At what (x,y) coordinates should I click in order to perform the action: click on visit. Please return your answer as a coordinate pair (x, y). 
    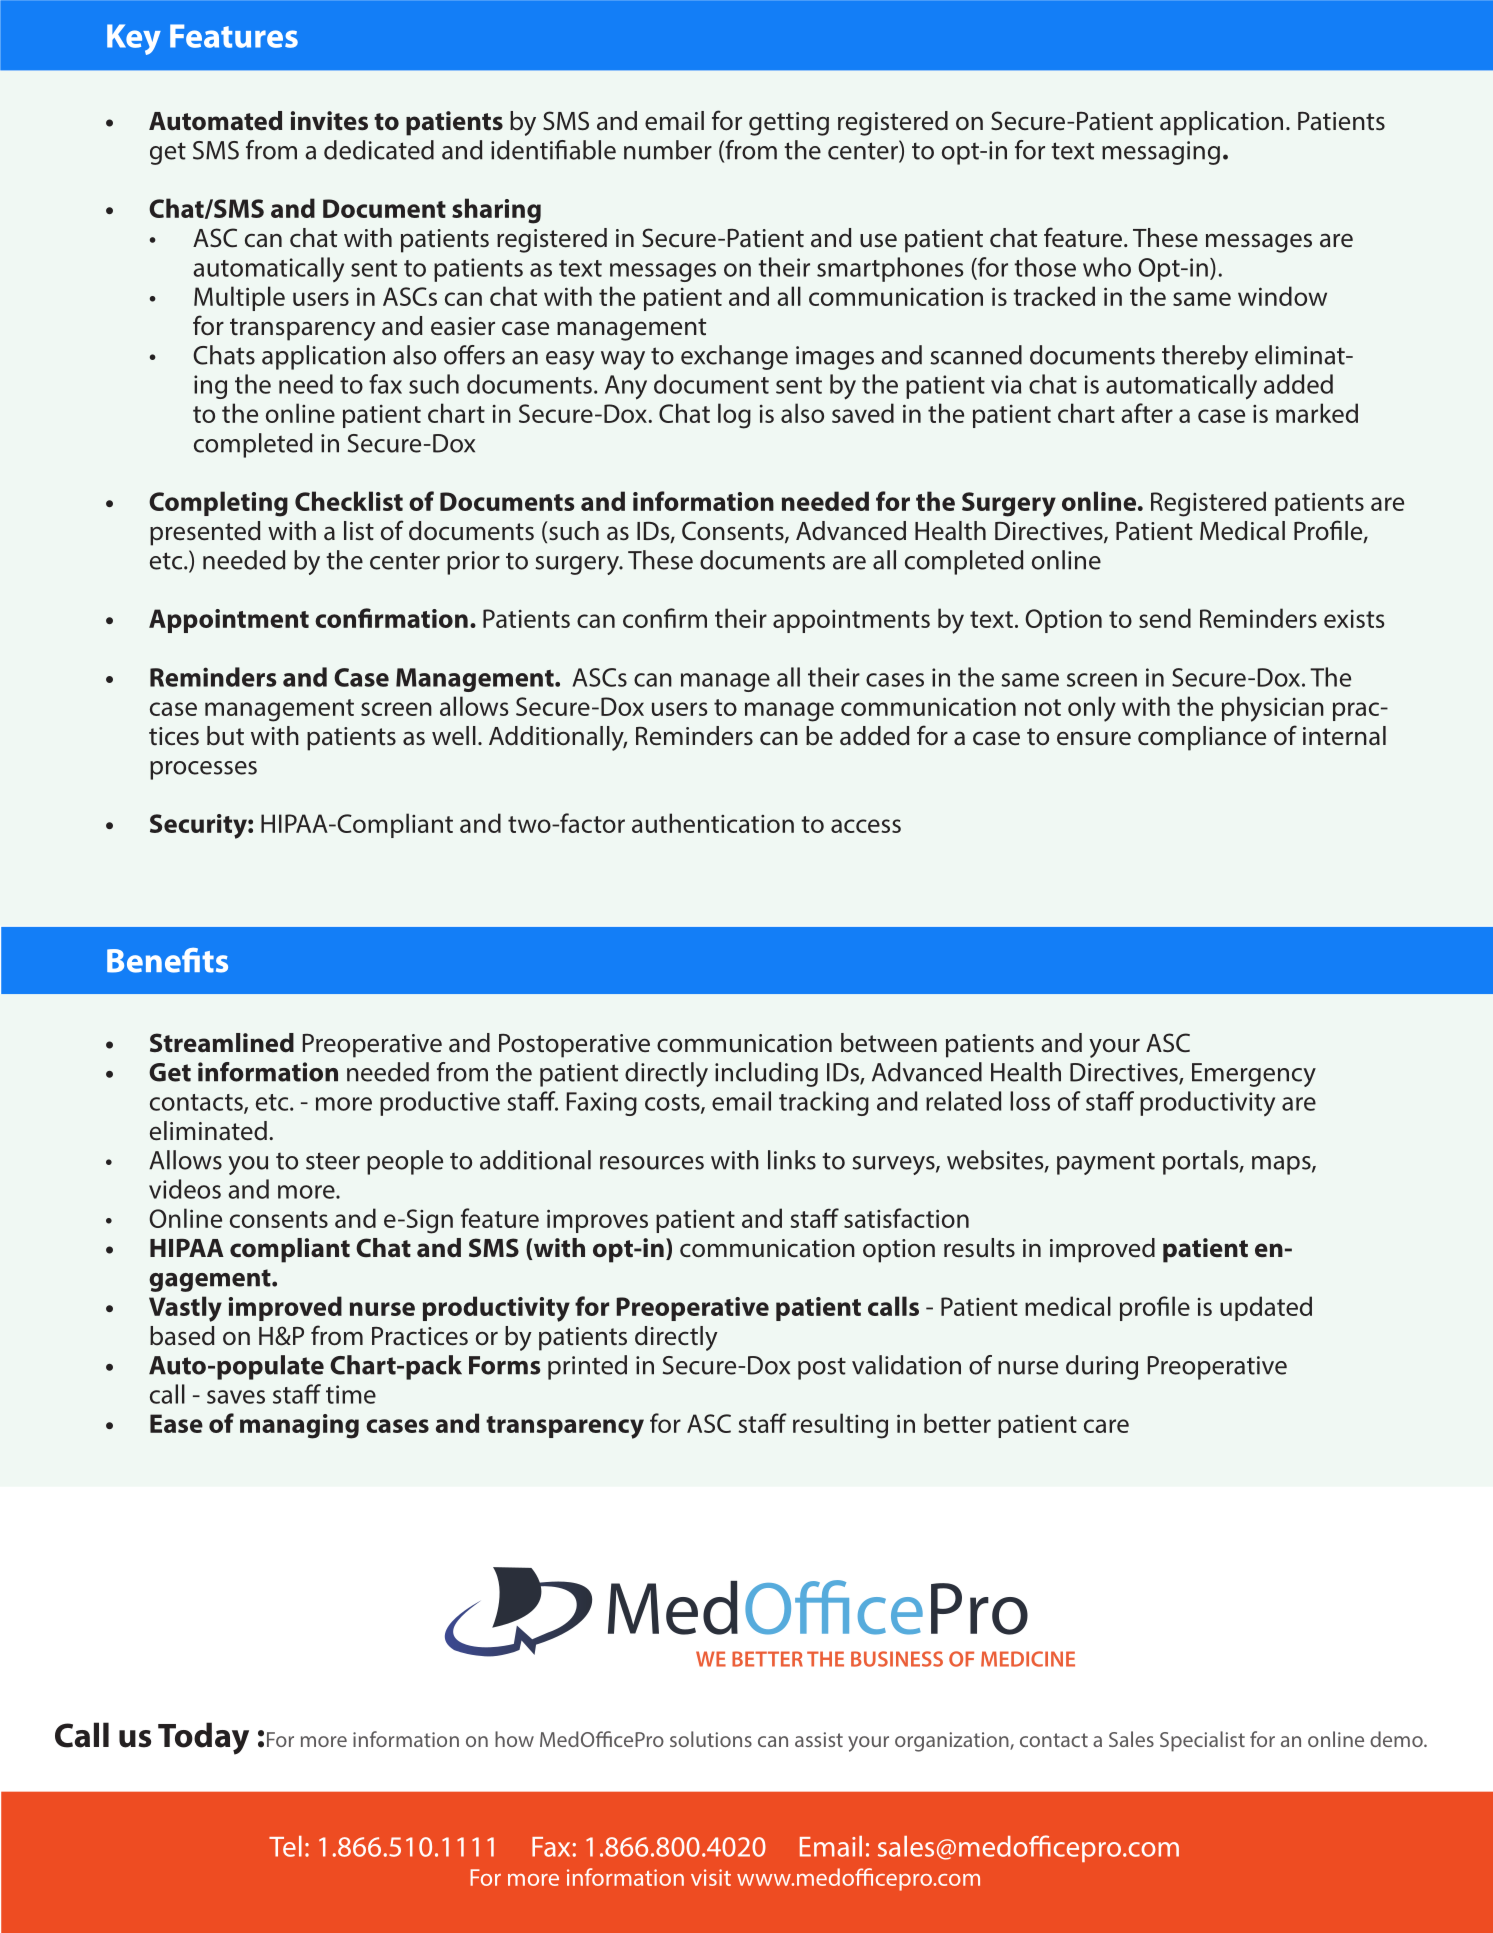
    Looking at the image, I should click on (711, 1877).
